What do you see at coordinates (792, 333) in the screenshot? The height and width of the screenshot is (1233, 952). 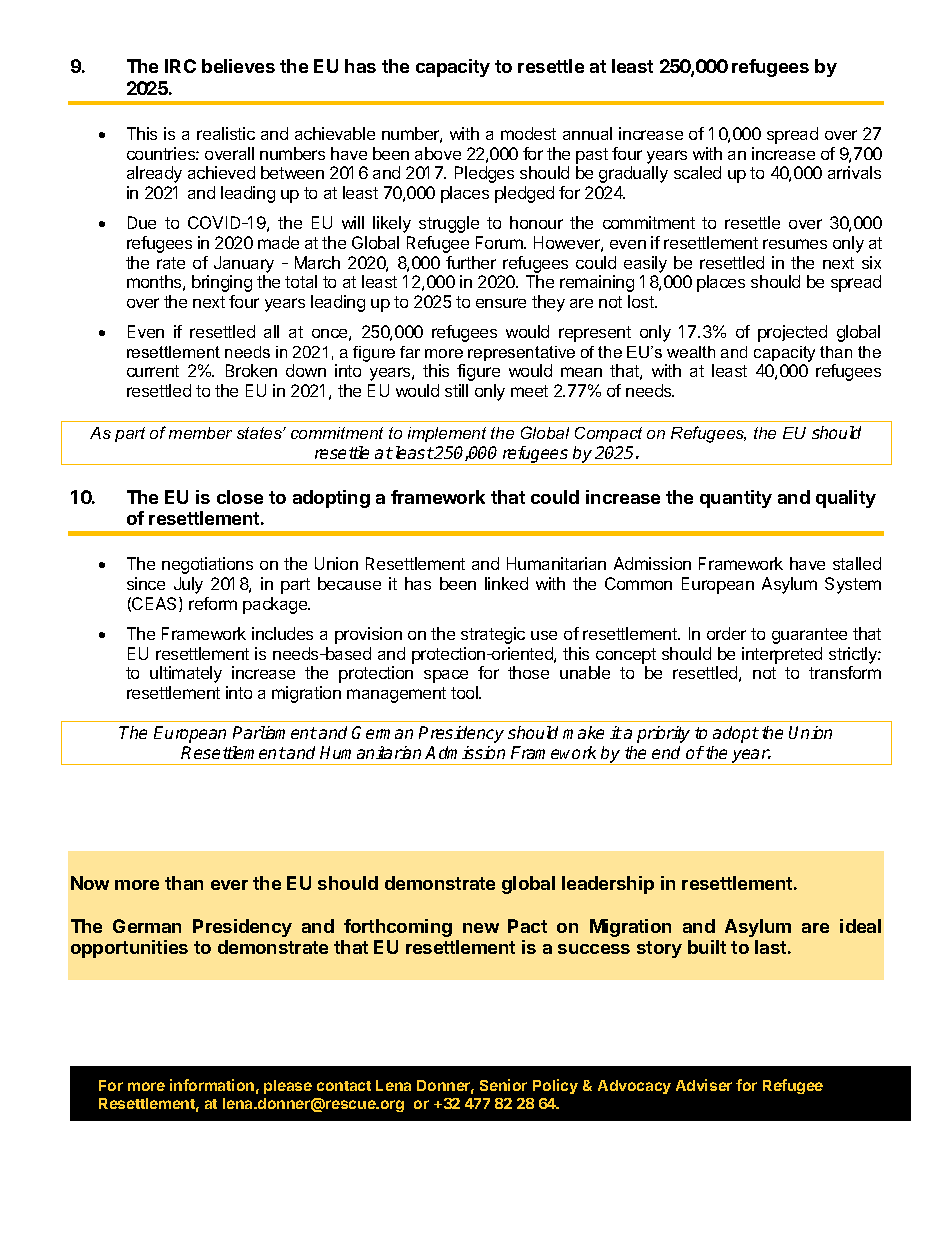 I see `projected` at bounding box center [792, 333].
